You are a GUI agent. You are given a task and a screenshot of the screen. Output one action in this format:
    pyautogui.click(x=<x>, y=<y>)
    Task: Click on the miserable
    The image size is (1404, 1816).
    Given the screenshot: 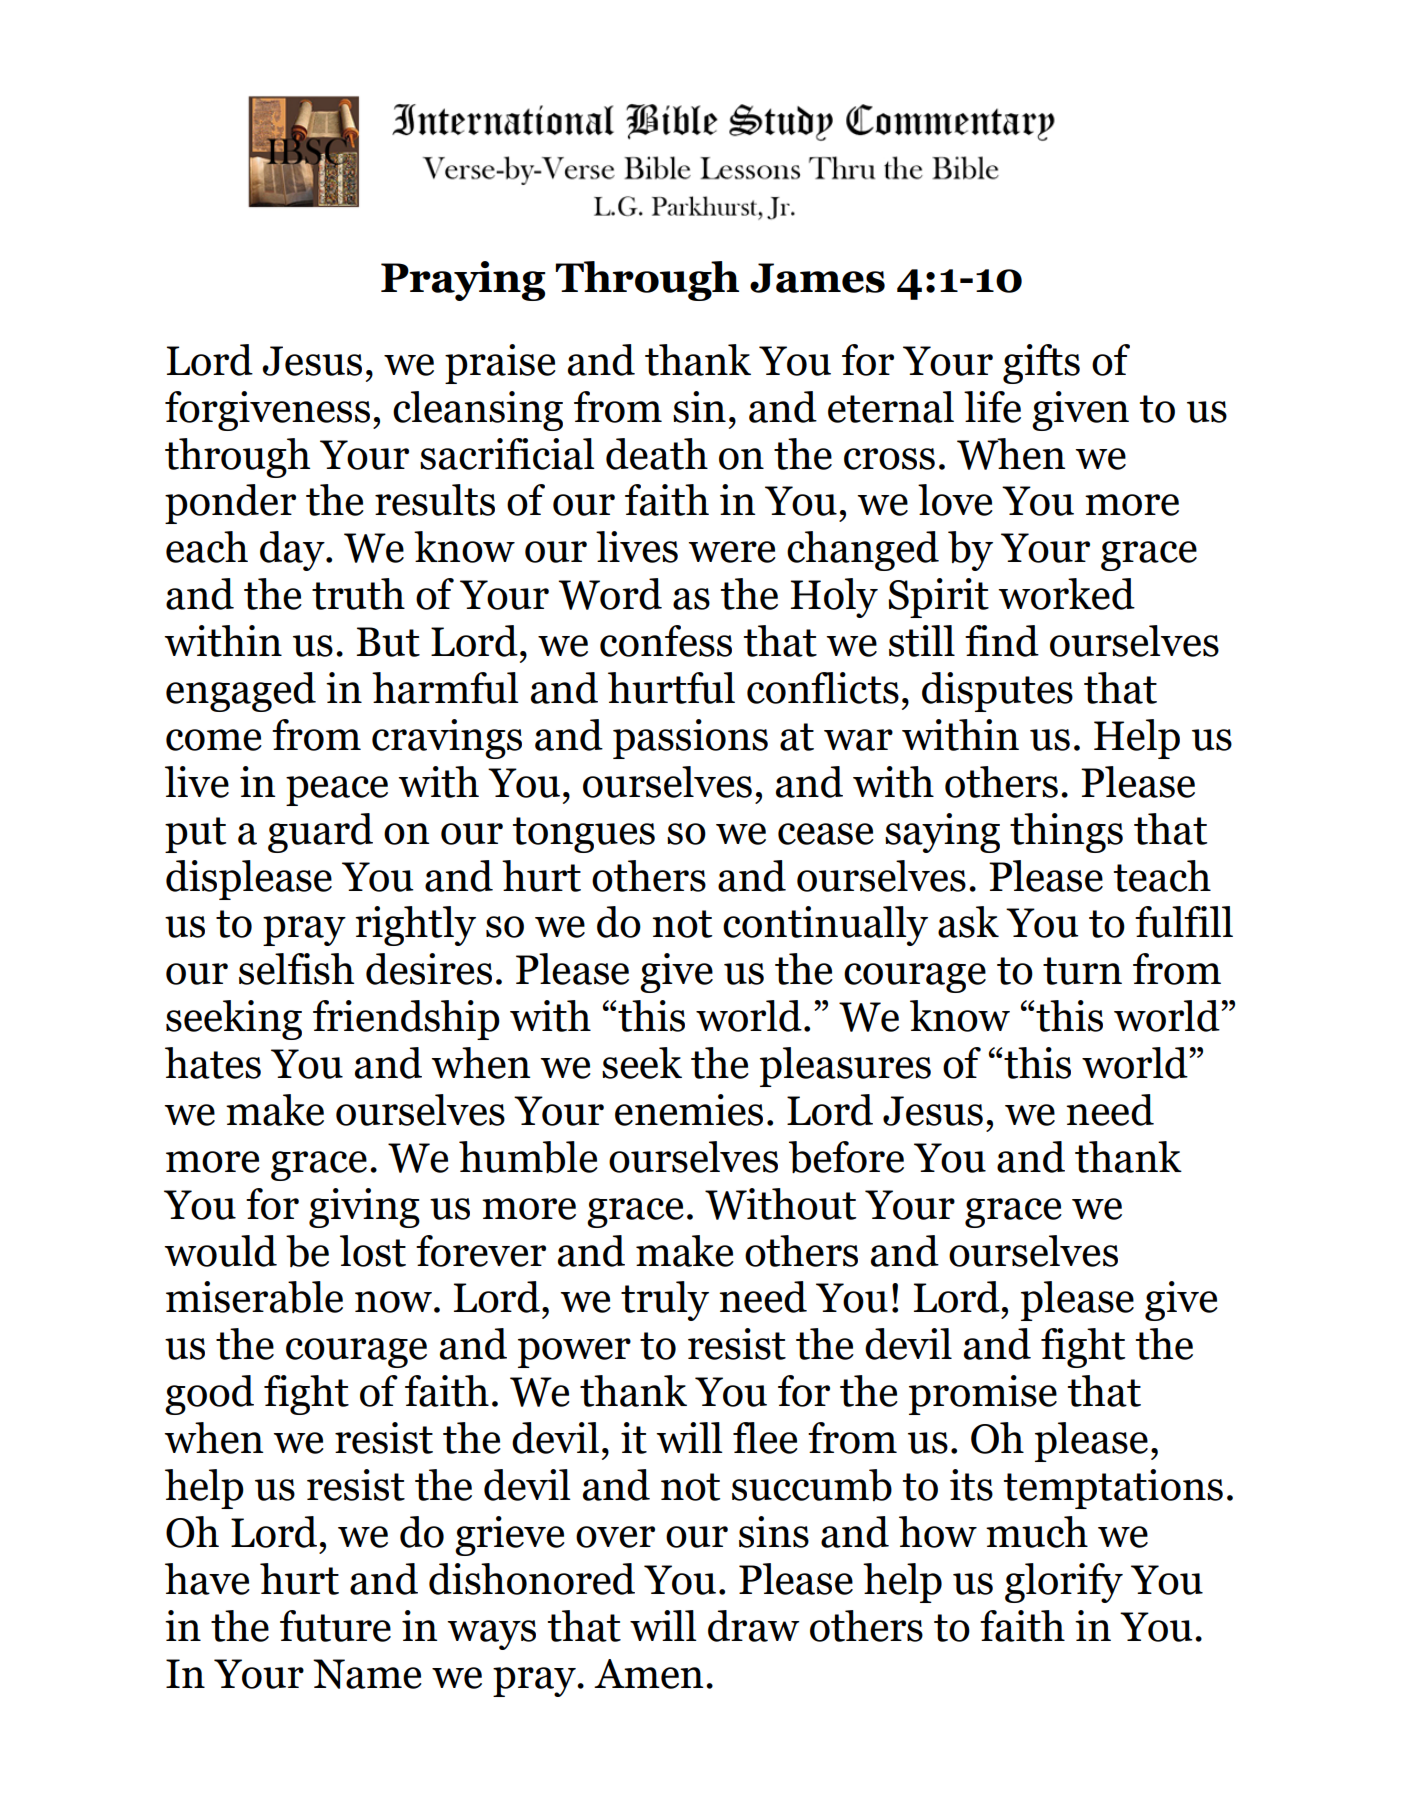 What is the action you would take?
    pyautogui.click(x=254, y=1297)
